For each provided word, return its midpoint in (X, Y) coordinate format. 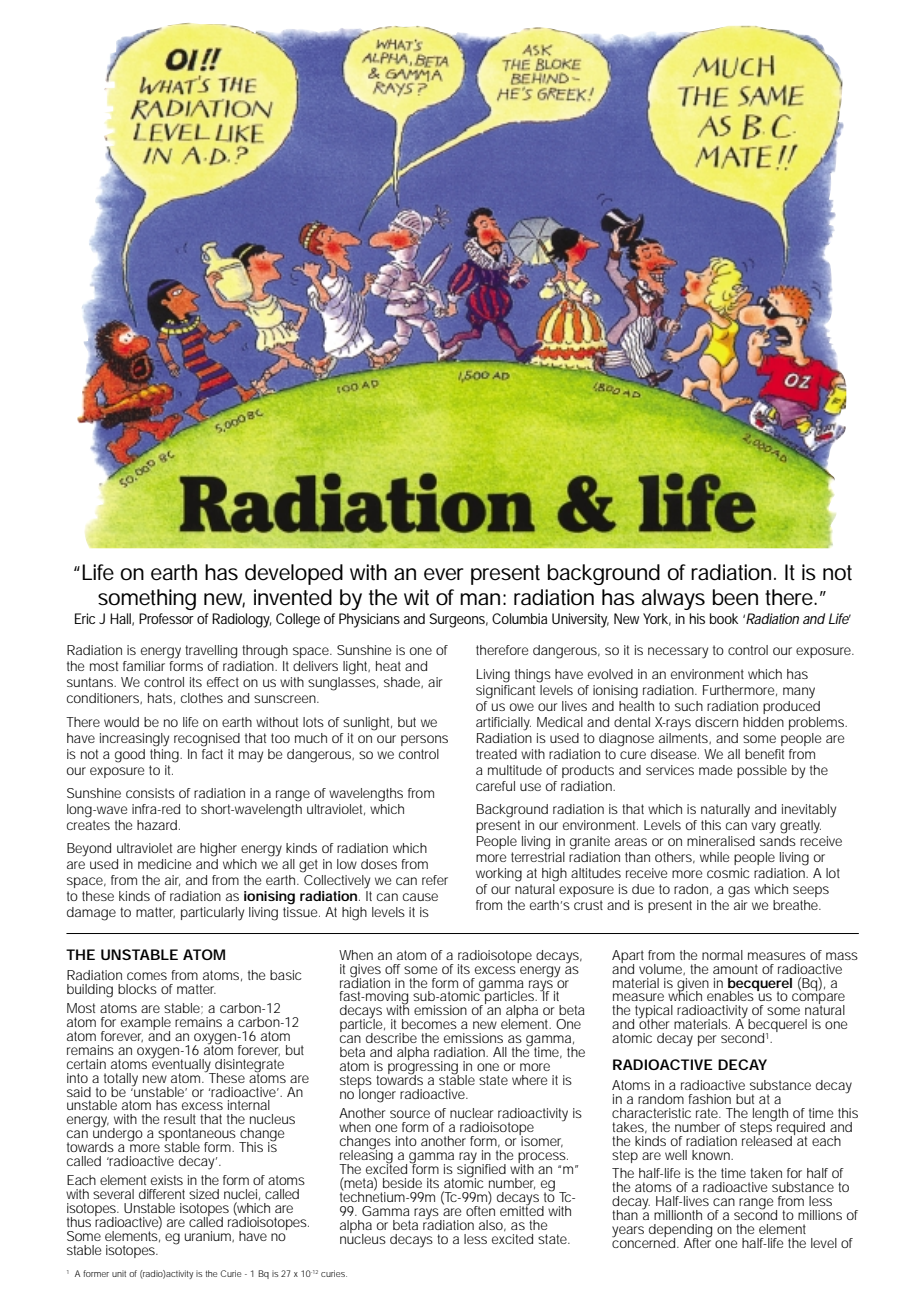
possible (762, 771)
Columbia (519, 618)
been (735, 597)
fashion (709, 1099)
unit (119, 1273)
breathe (797, 905)
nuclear (472, 1113)
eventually (182, 1065)
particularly (212, 914)
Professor (166, 618)
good (130, 756)
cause (420, 897)
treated (496, 754)
